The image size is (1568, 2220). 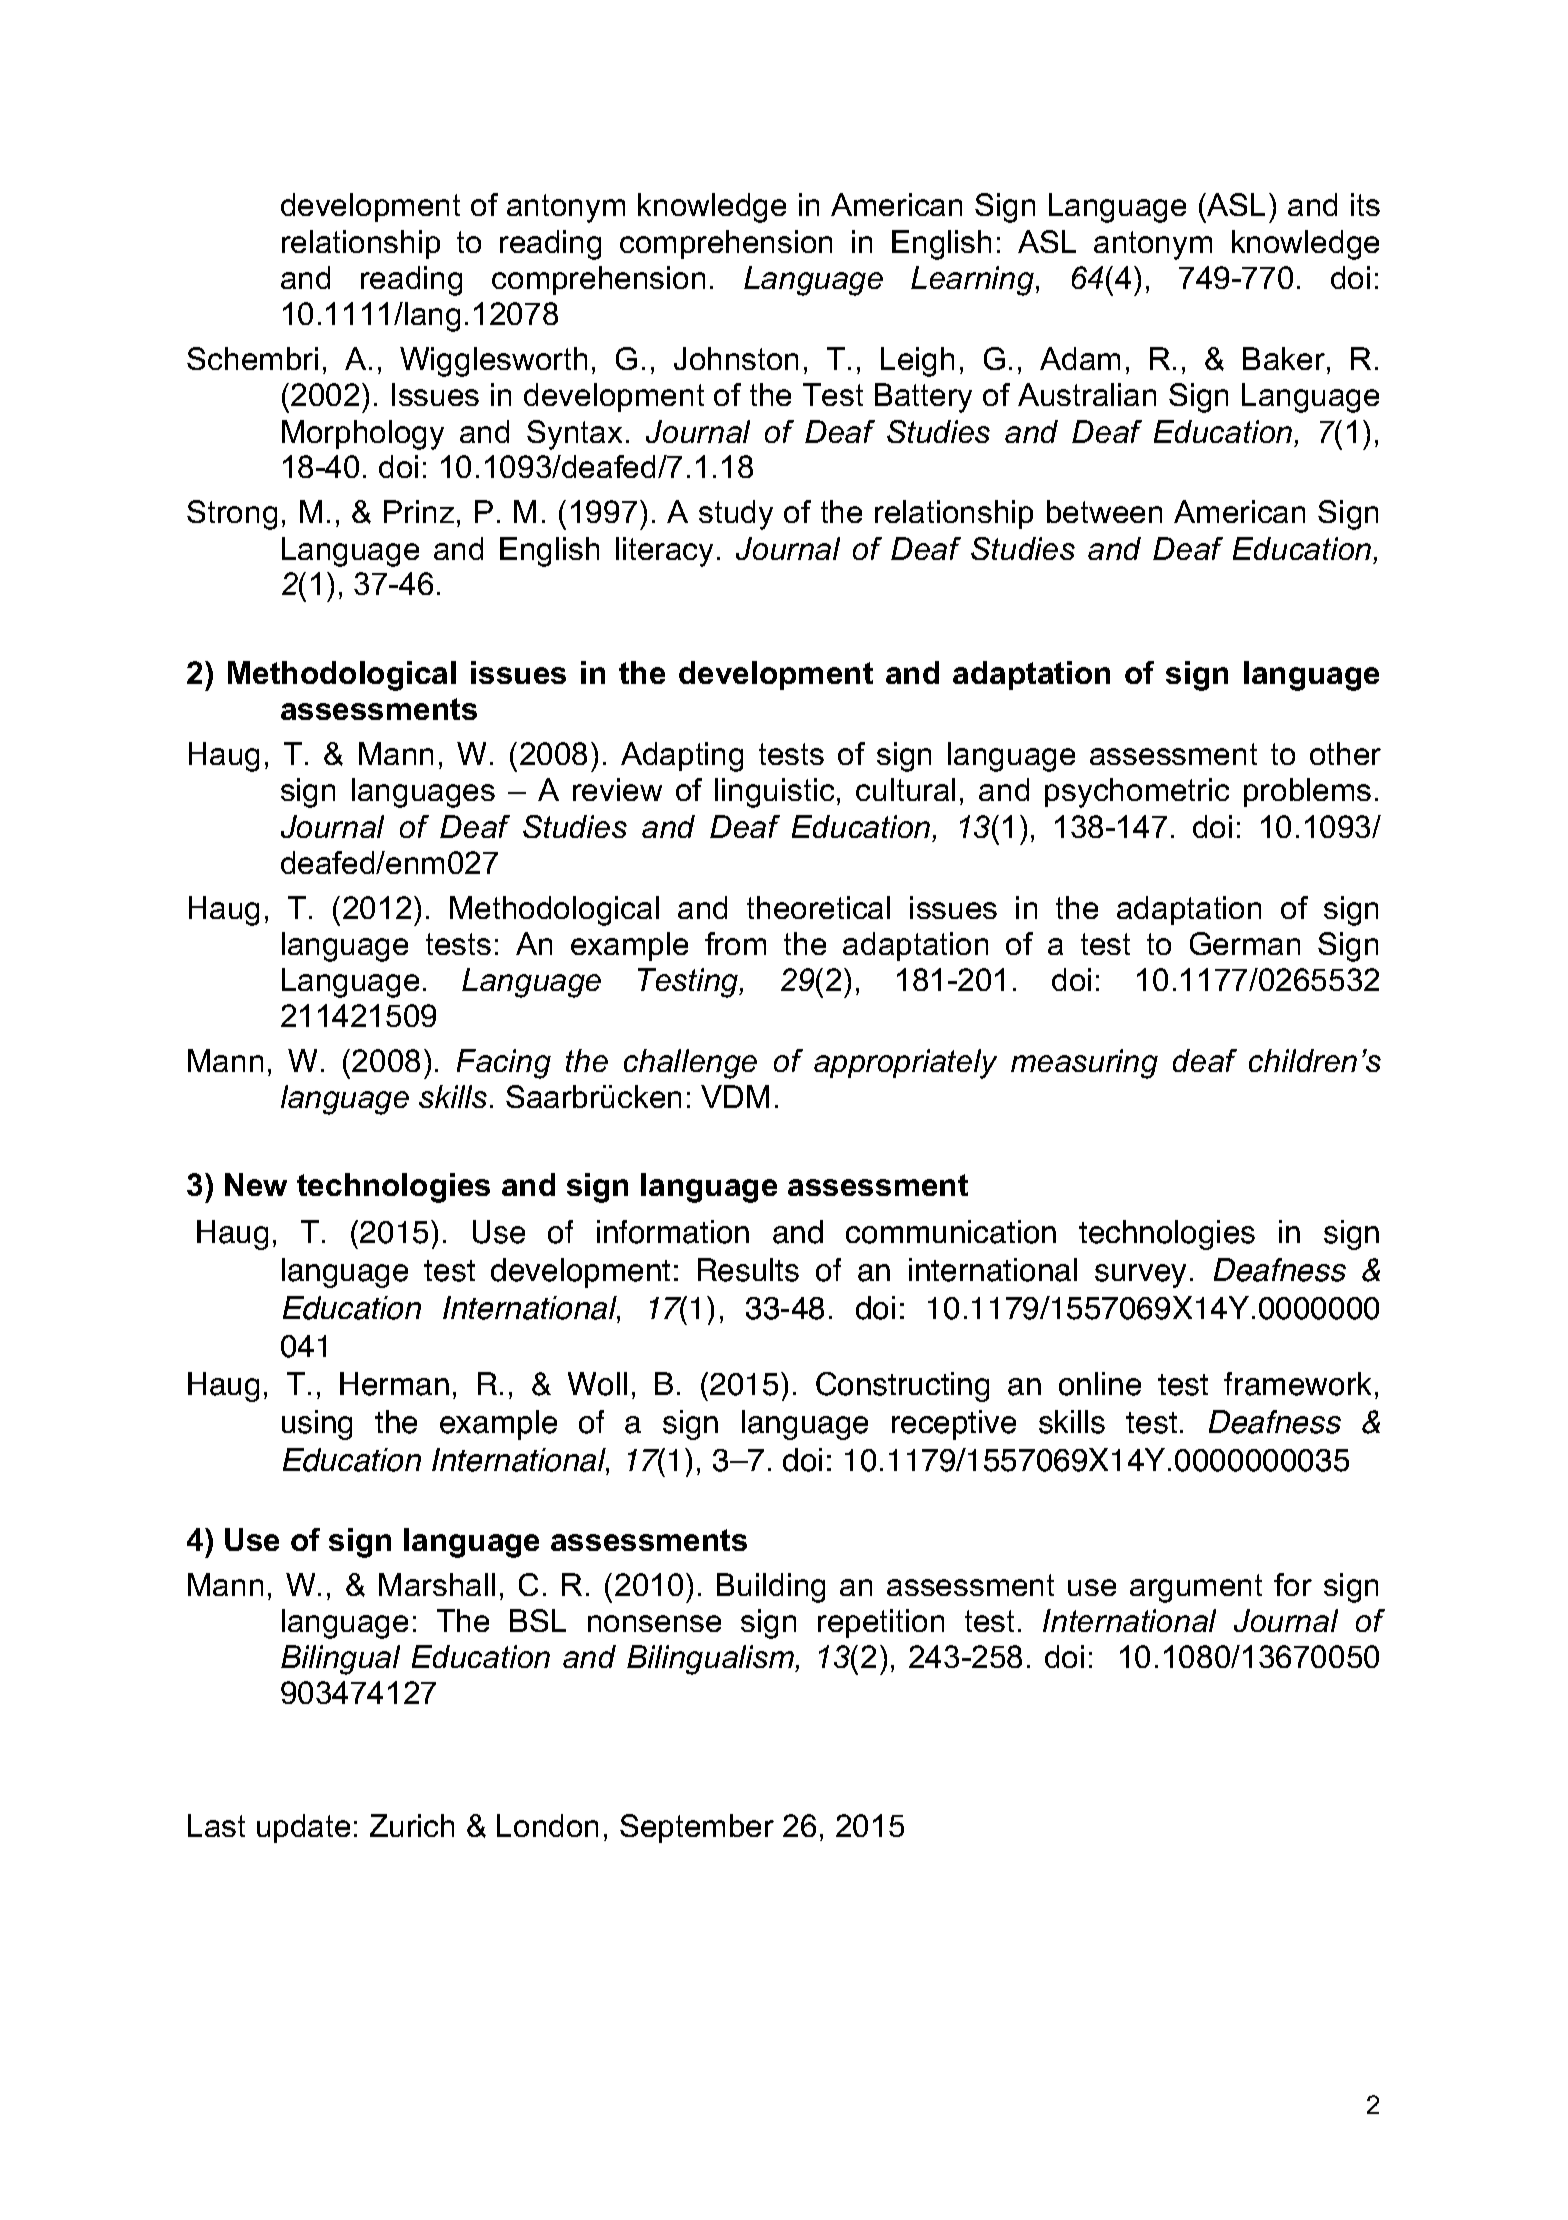 What do you see at coordinates (617, 789) in the screenshot?
I see `review` at bounding box center [617, 789].
